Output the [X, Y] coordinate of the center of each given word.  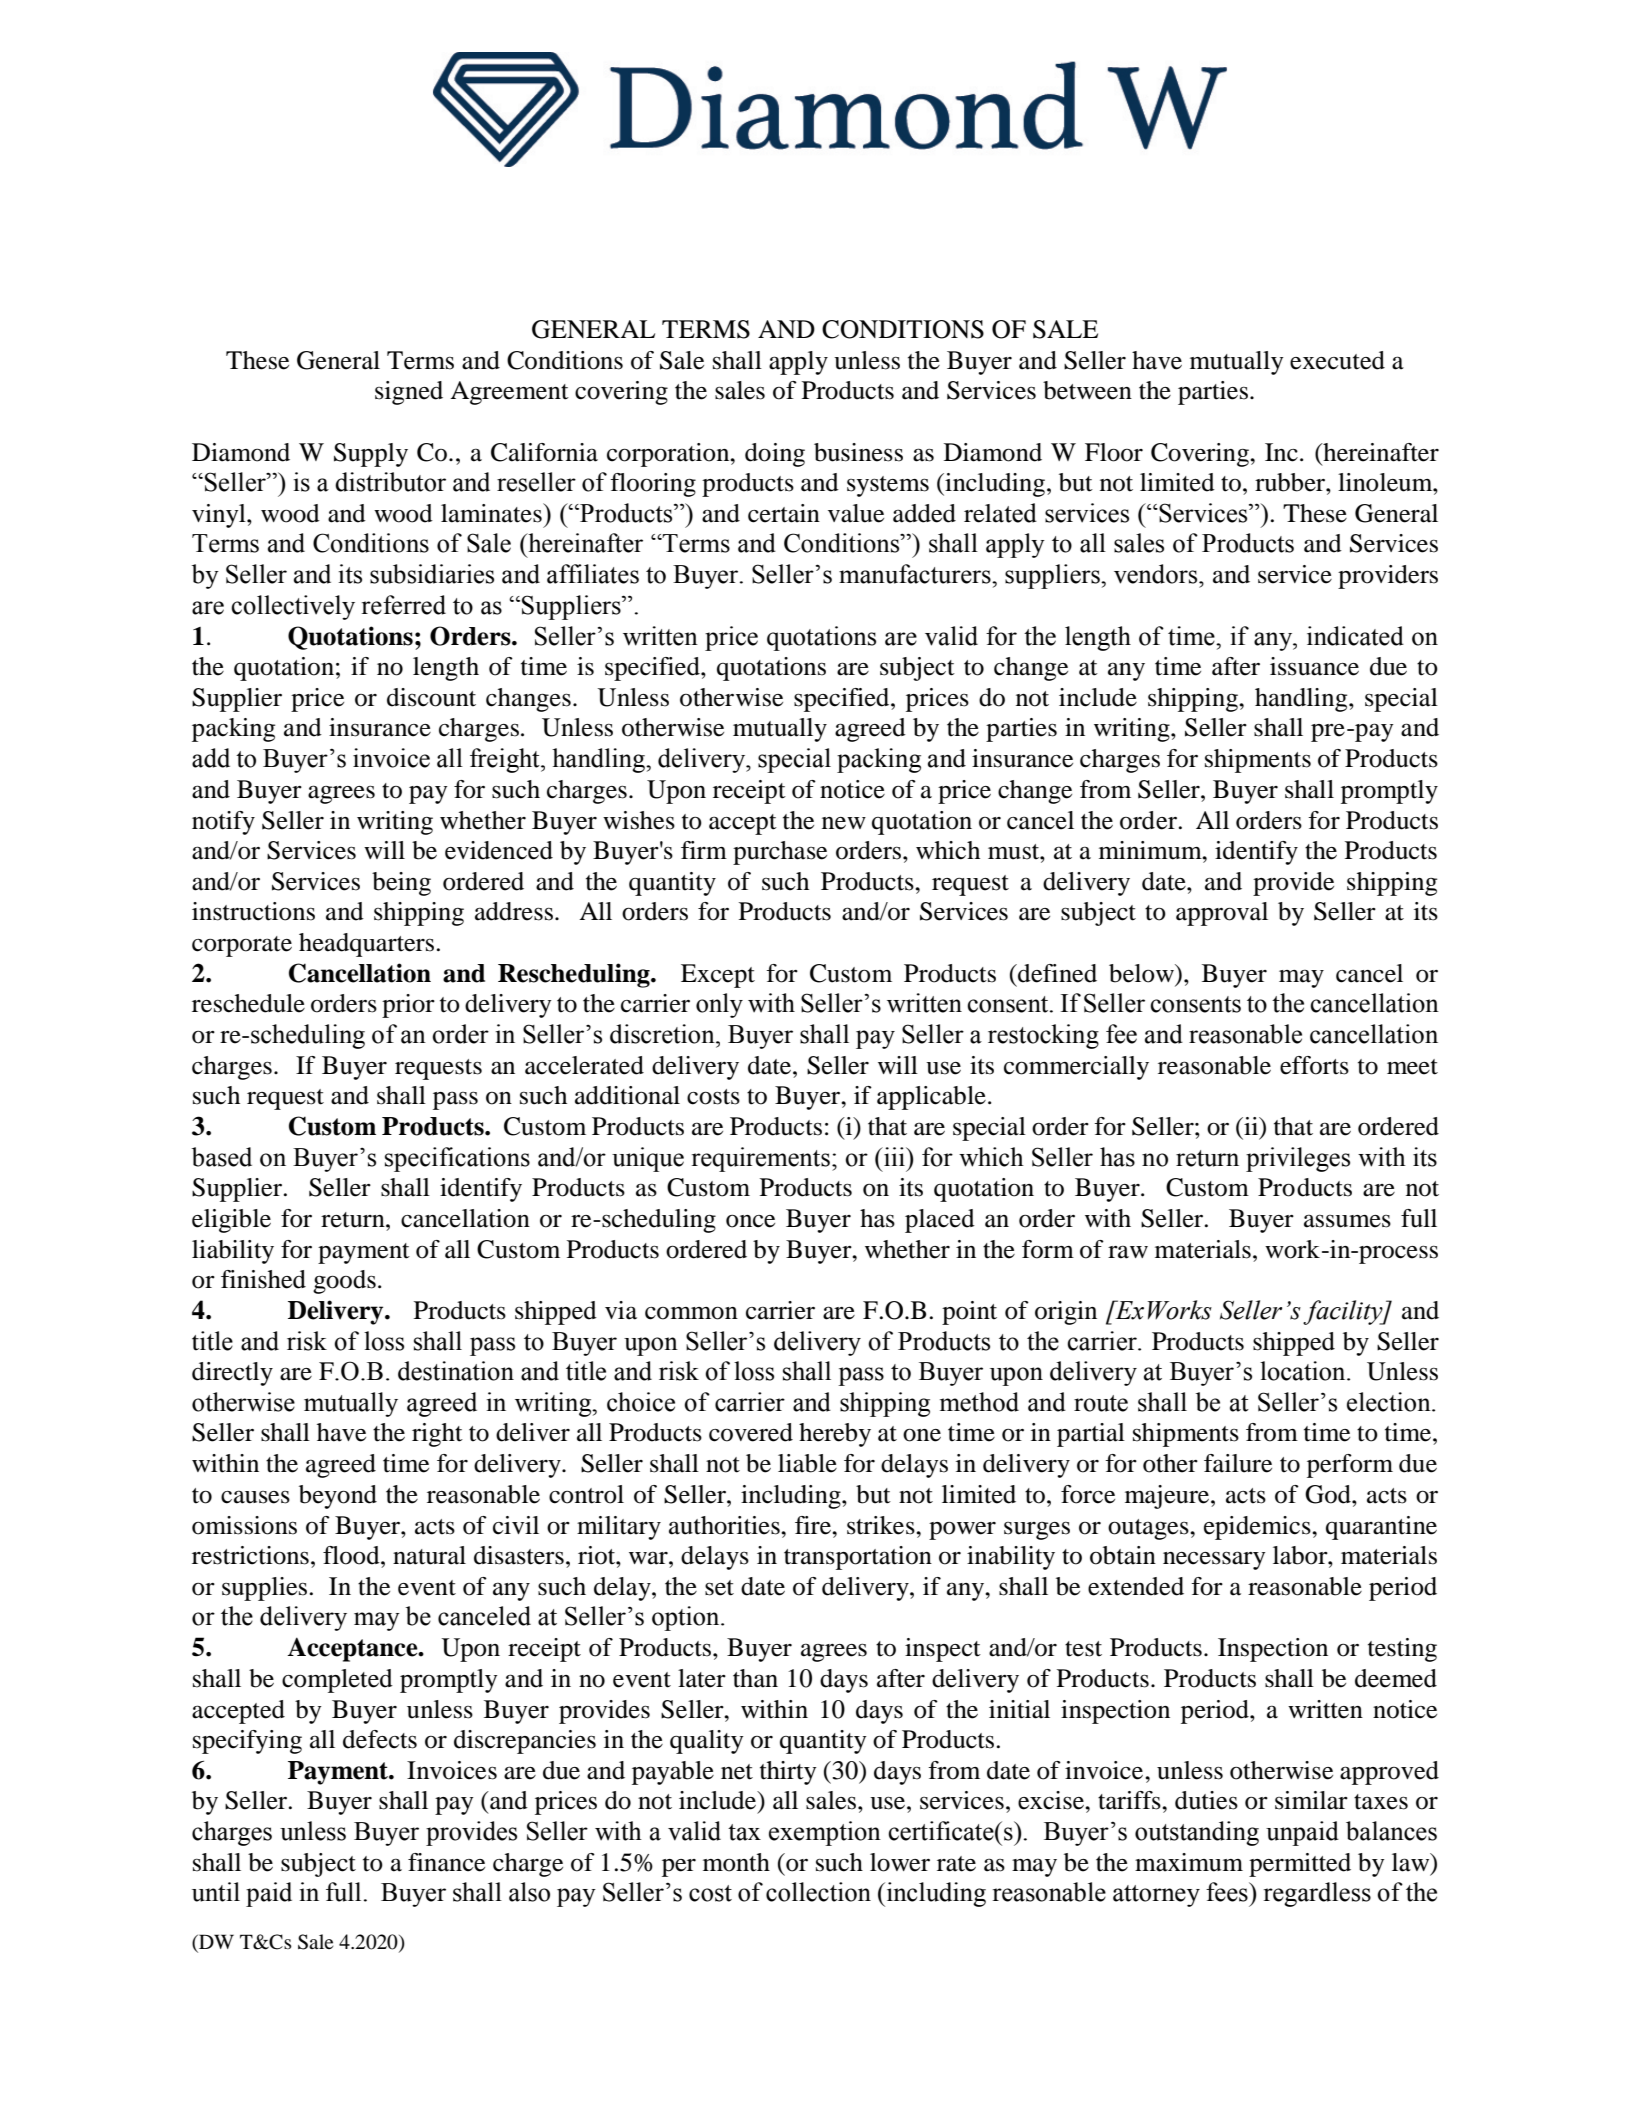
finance [446, 1862]
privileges [1298, 1159]
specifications [457, 1159]
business [858, 452]
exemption [825, 1833]
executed [1337, 360]
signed [409, 393]
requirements [761, 1159]
